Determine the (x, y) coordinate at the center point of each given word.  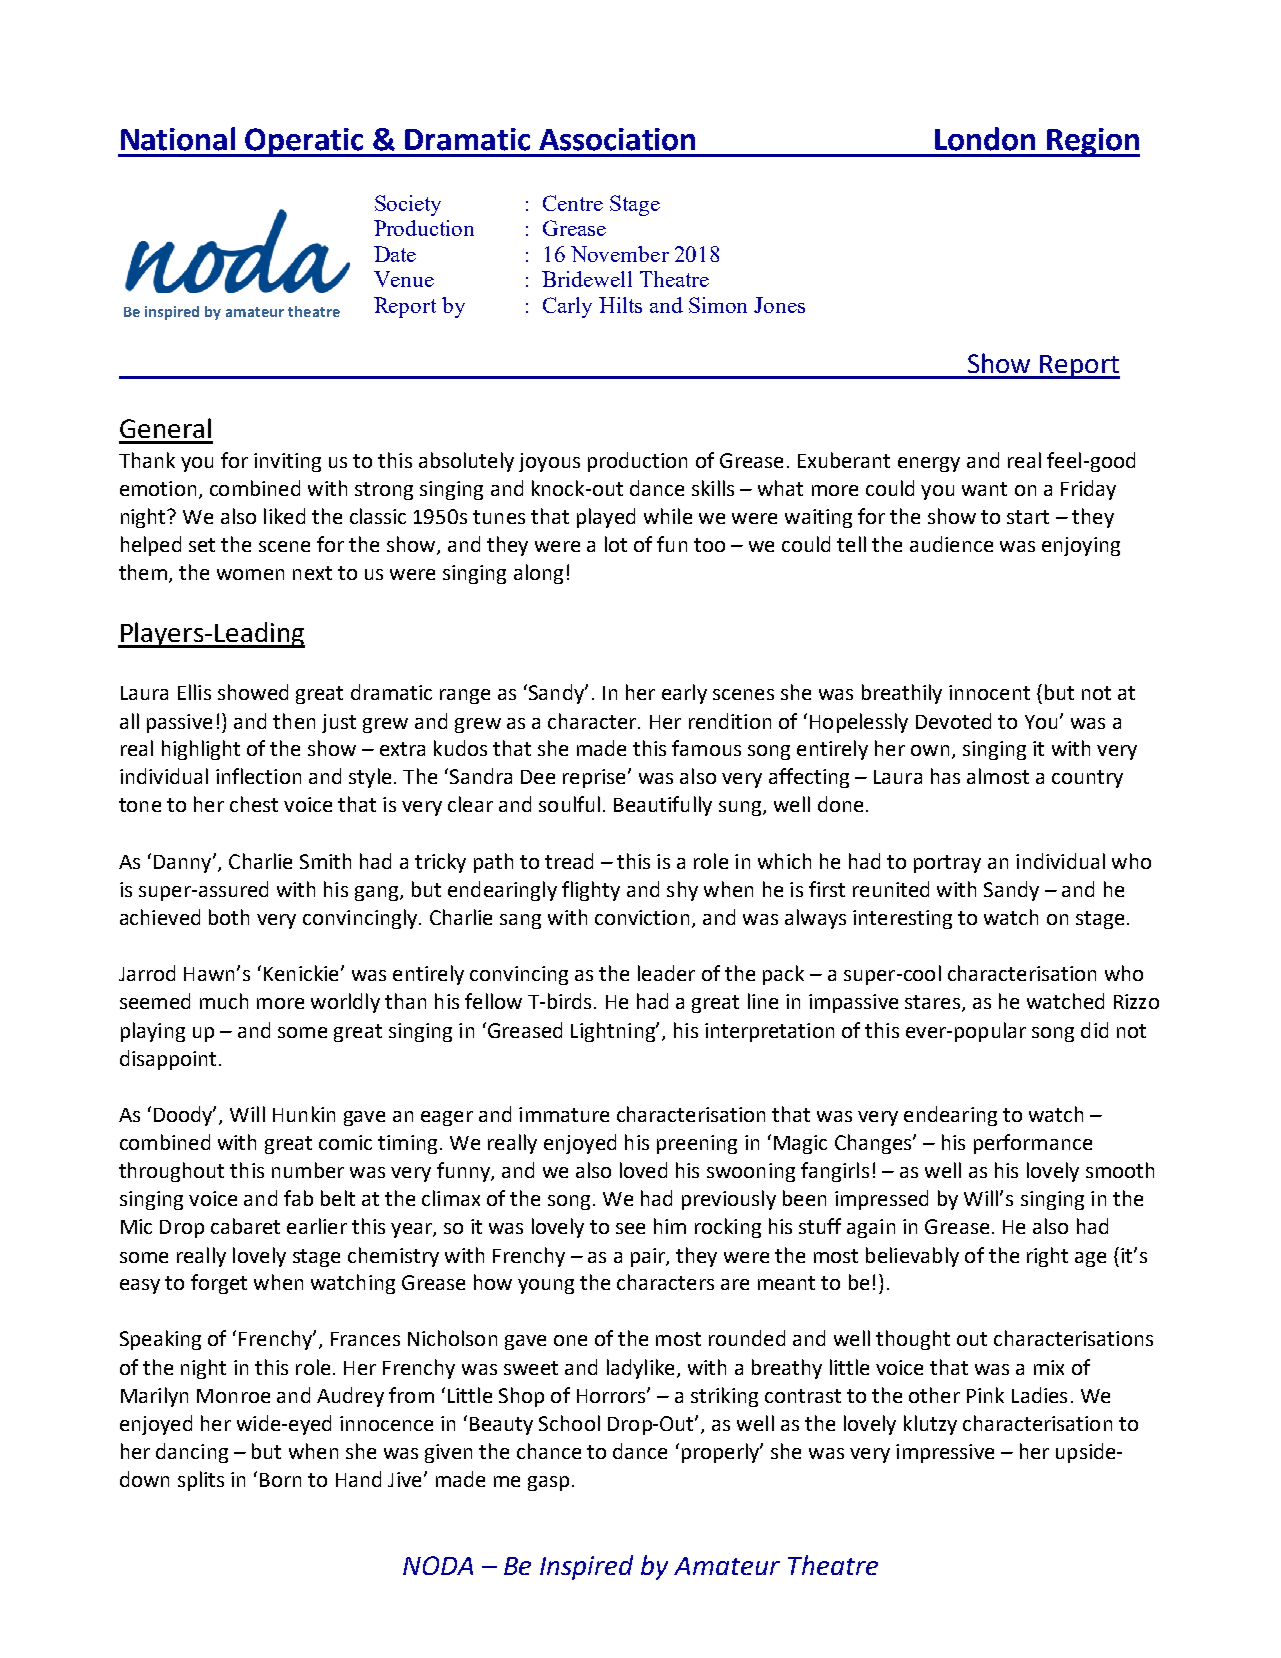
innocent (989, 692)
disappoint (168, 1060)
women (250, 574)
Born (280, 1480)
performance (1033, 1144)
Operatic (305, 142)
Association (617, 139)
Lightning (614, 1032)
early (684, 694)
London (985, 139)
